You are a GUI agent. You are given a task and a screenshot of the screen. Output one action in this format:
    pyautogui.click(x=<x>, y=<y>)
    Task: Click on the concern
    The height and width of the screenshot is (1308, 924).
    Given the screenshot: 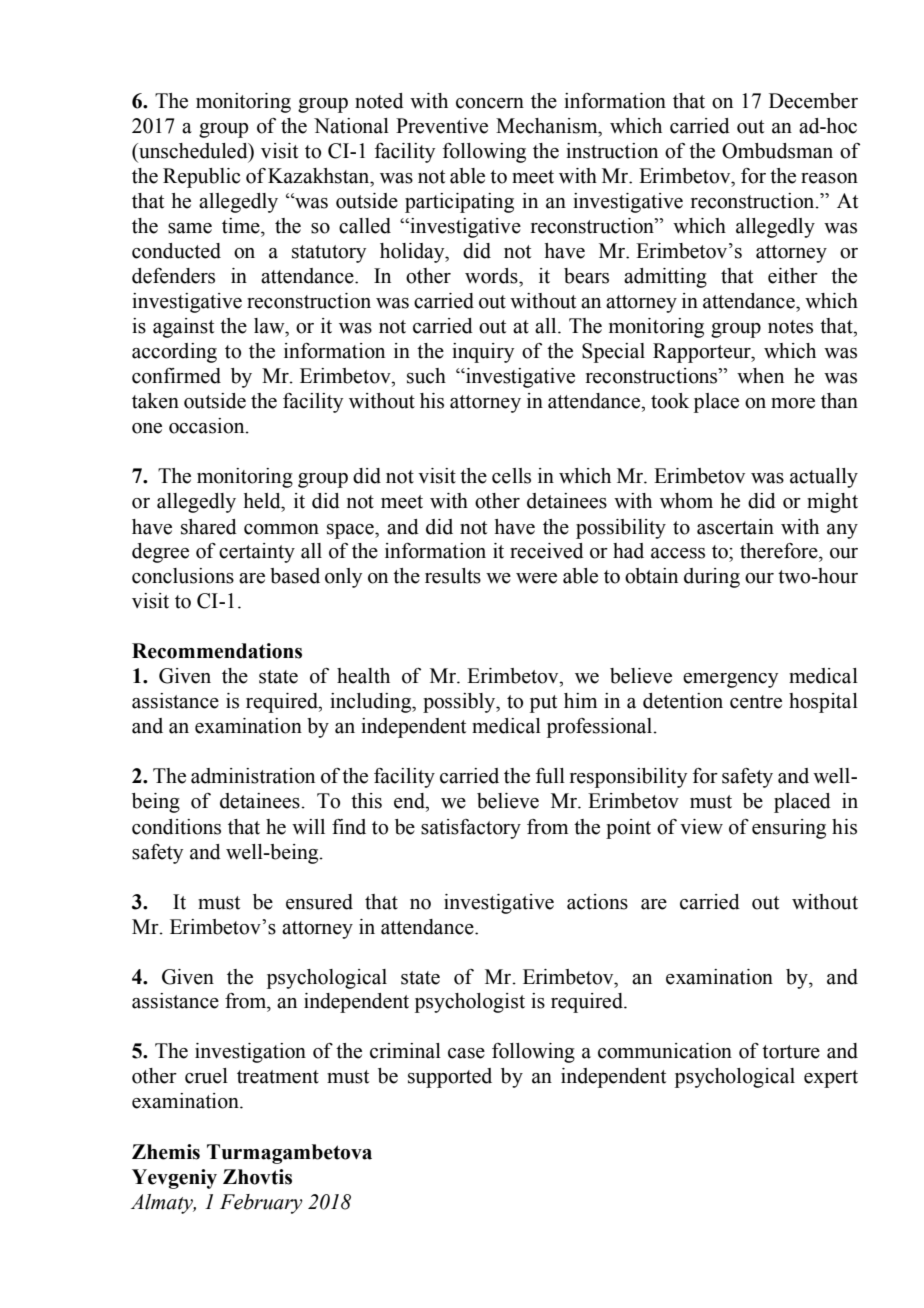 What is the action you would take?
    pyautogui.click(x=490, y=103)
